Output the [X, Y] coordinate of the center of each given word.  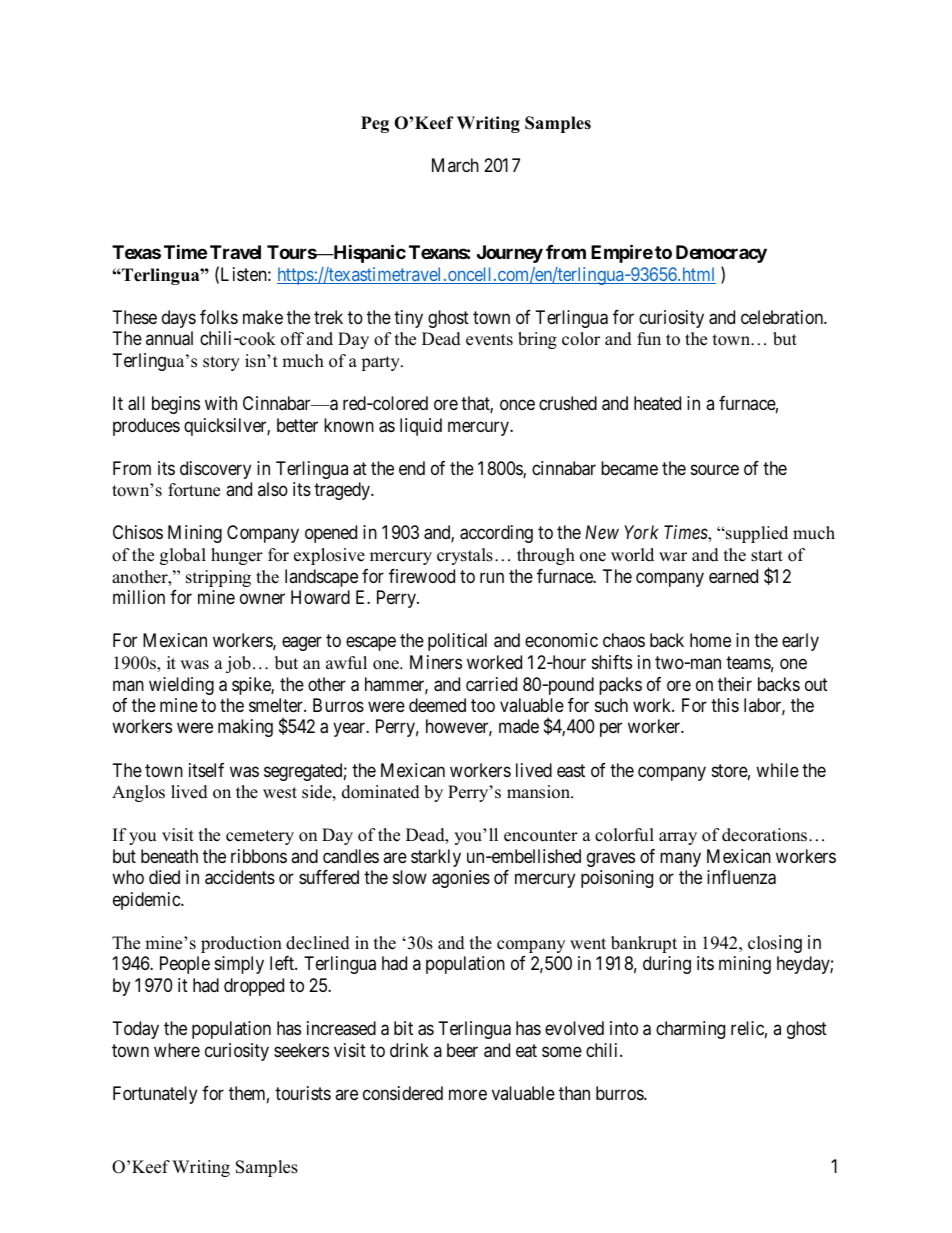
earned [733, 576]
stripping [218, 578]
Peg [375, 124]
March [455, 165]
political [457, 642]
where [177, 1050]
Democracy [721, 254]
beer [462, 1050]
